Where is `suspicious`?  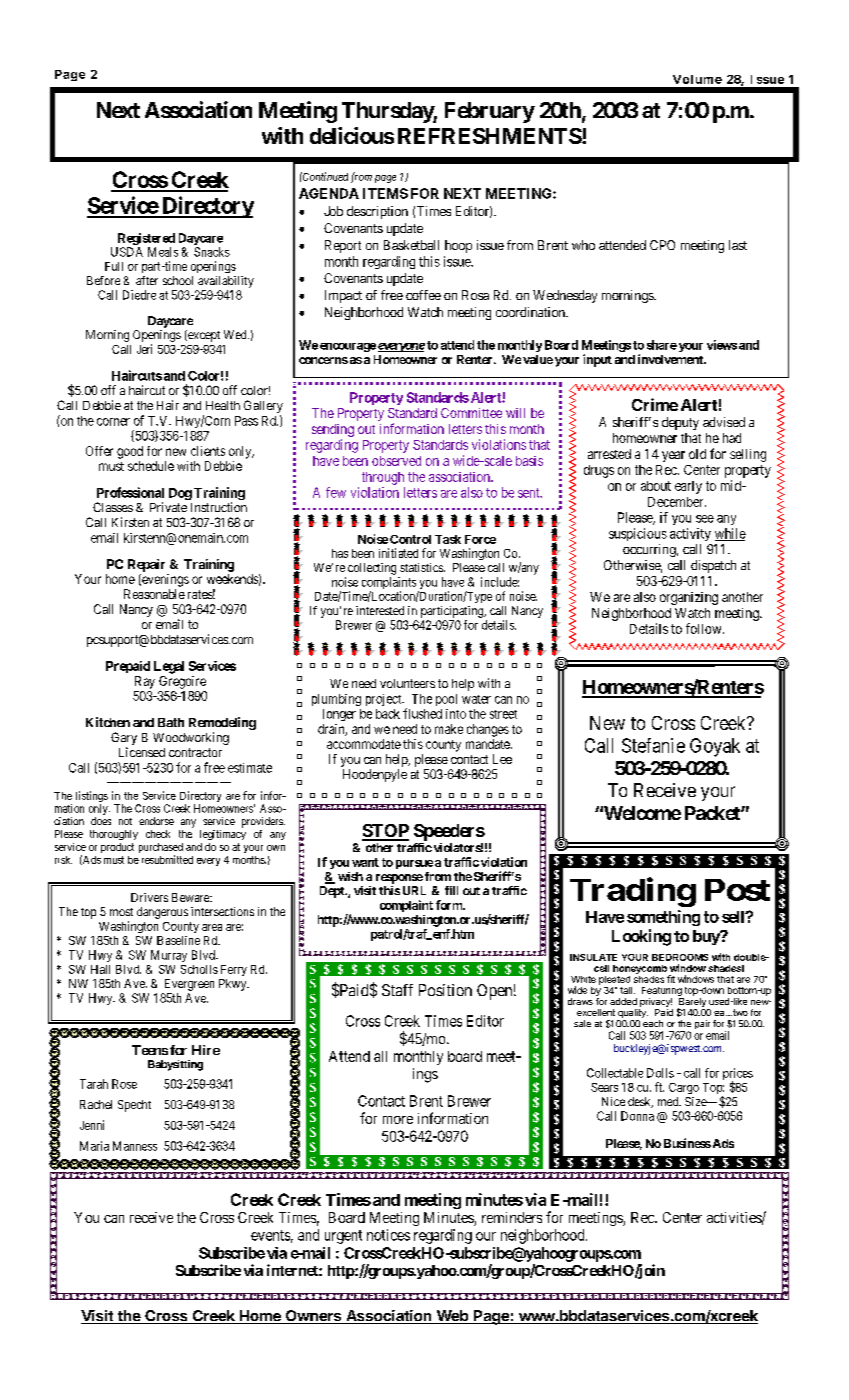 suspicious is located at coordinates (638, 534).
